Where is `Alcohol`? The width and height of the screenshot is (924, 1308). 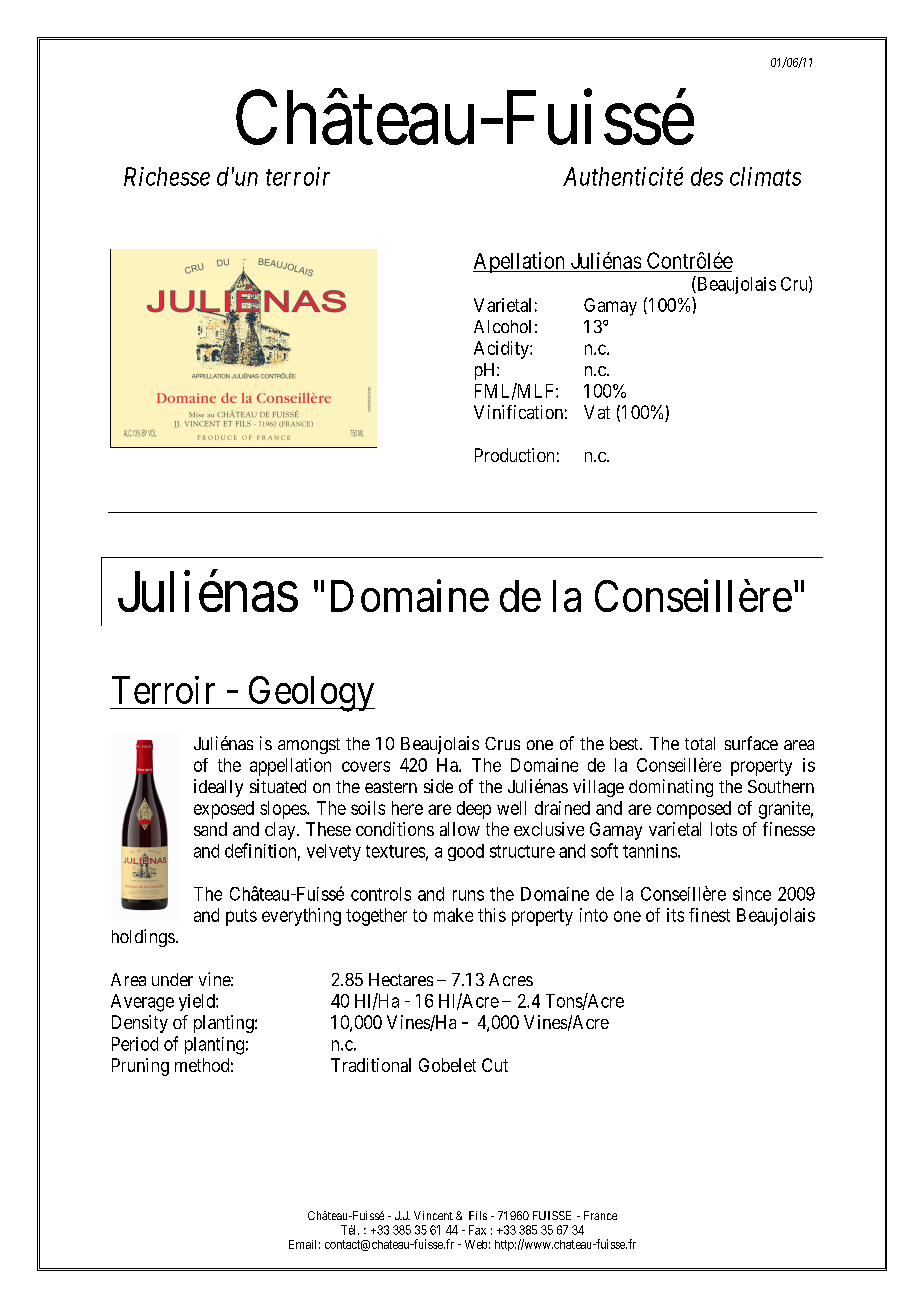
Alcohol is located at coordinates (502, 326).
